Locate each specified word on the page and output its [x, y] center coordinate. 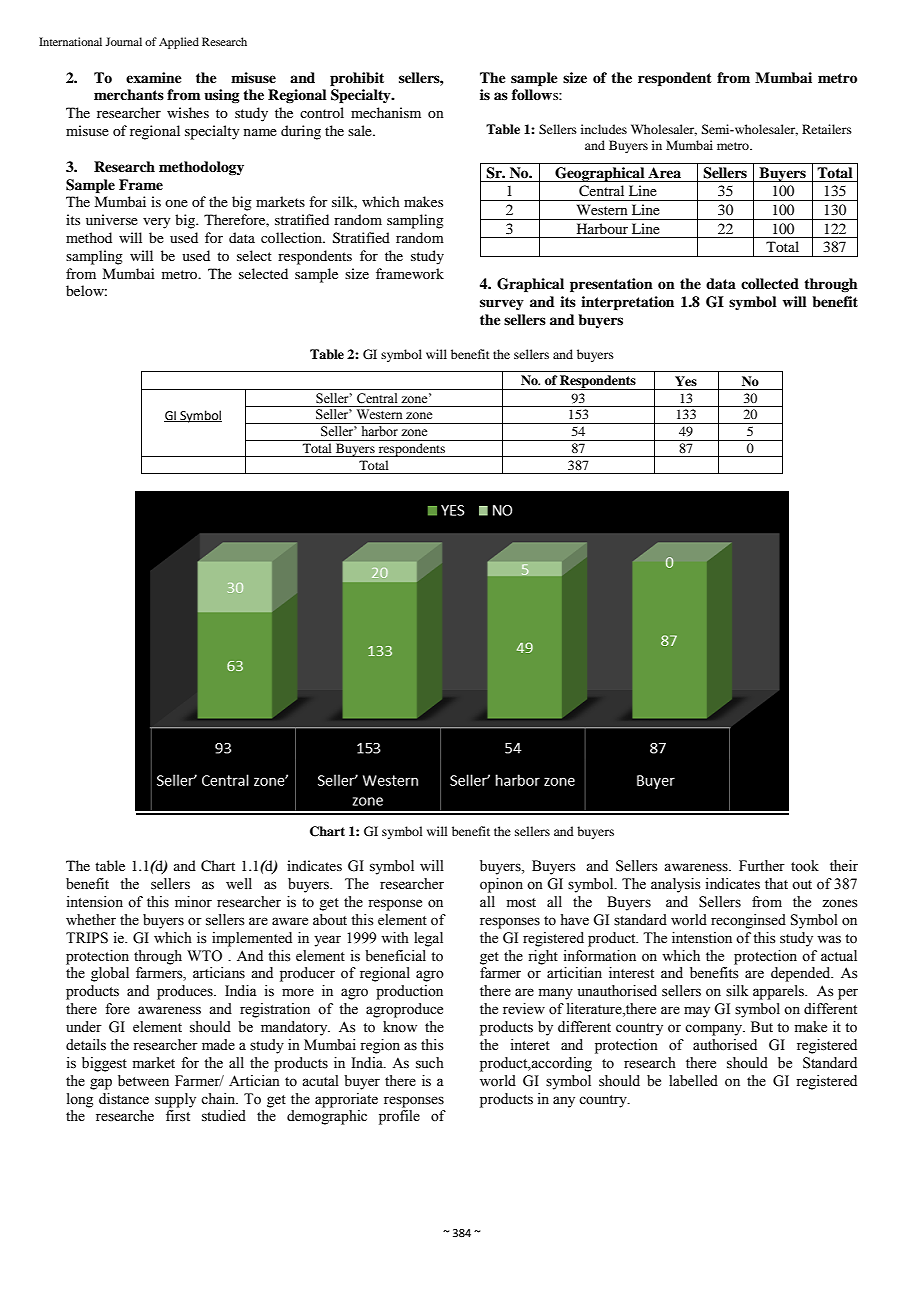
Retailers [827, 129]
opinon [501, 885]
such [430, 1063]
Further [762, 866]
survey [502, 304]
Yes [686, 381]
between [143, 1081]
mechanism [386, 112]
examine [154, 77]
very [156, 223]
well [239, 884]
